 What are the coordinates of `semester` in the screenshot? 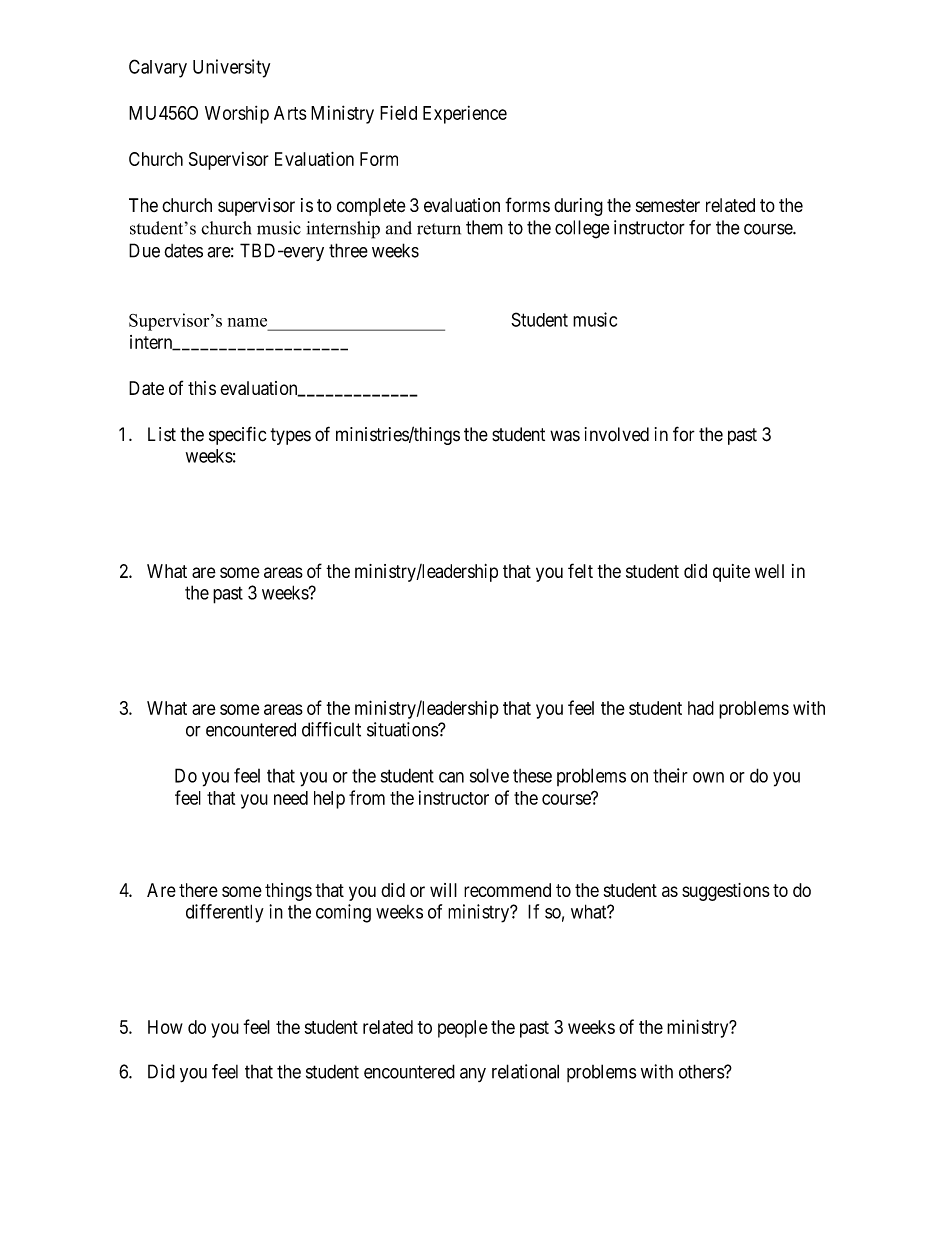 It's located at (668, 206).
